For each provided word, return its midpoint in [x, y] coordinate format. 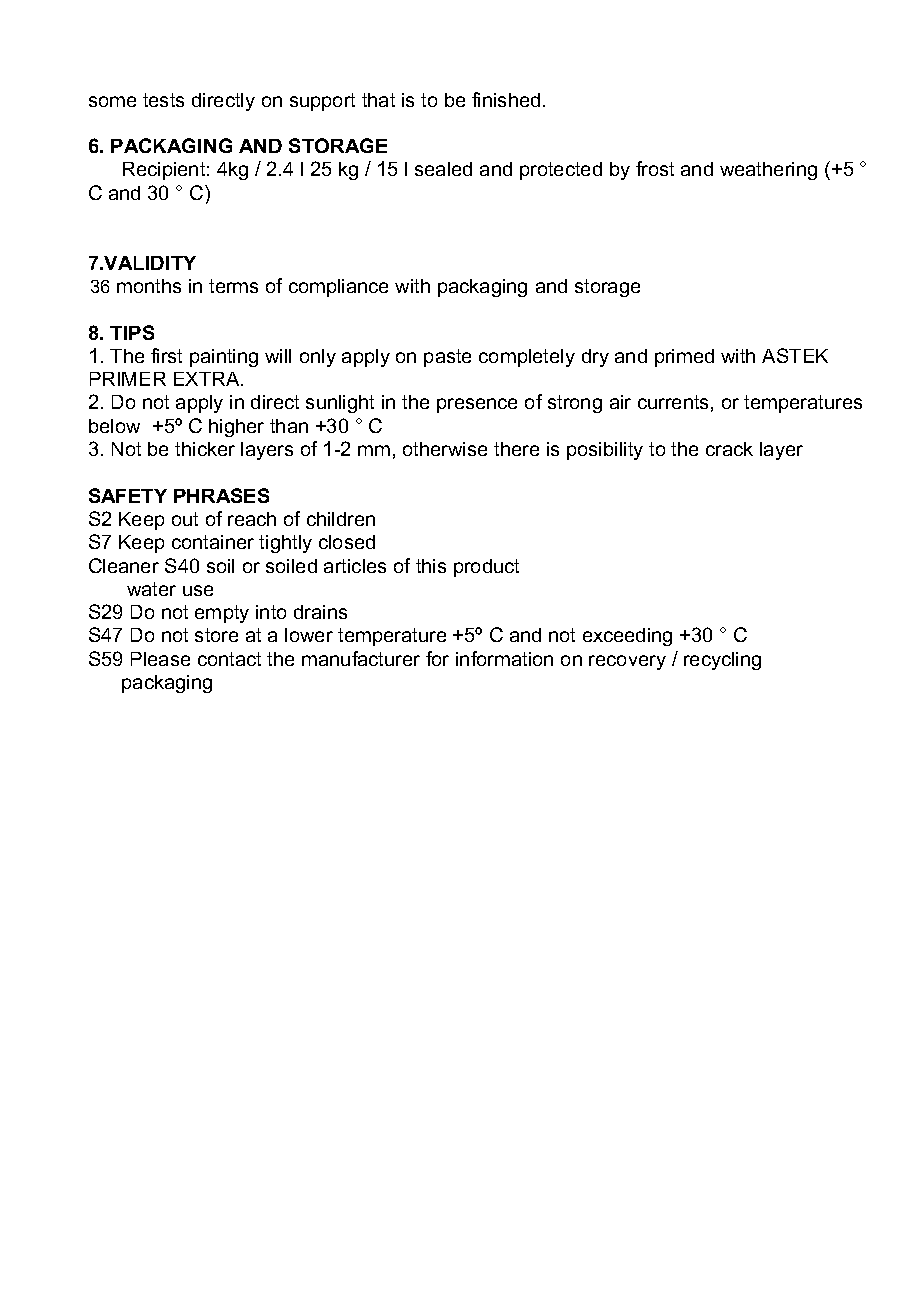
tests [163, 100]
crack [729, 449]
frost [655, 168]
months [149, 286]
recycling [722, 661]
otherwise [445, 449]
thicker [205, 449]
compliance [338, 288]
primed [684, 358]
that [378, 100]
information [504, 658]
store [216, 635]
